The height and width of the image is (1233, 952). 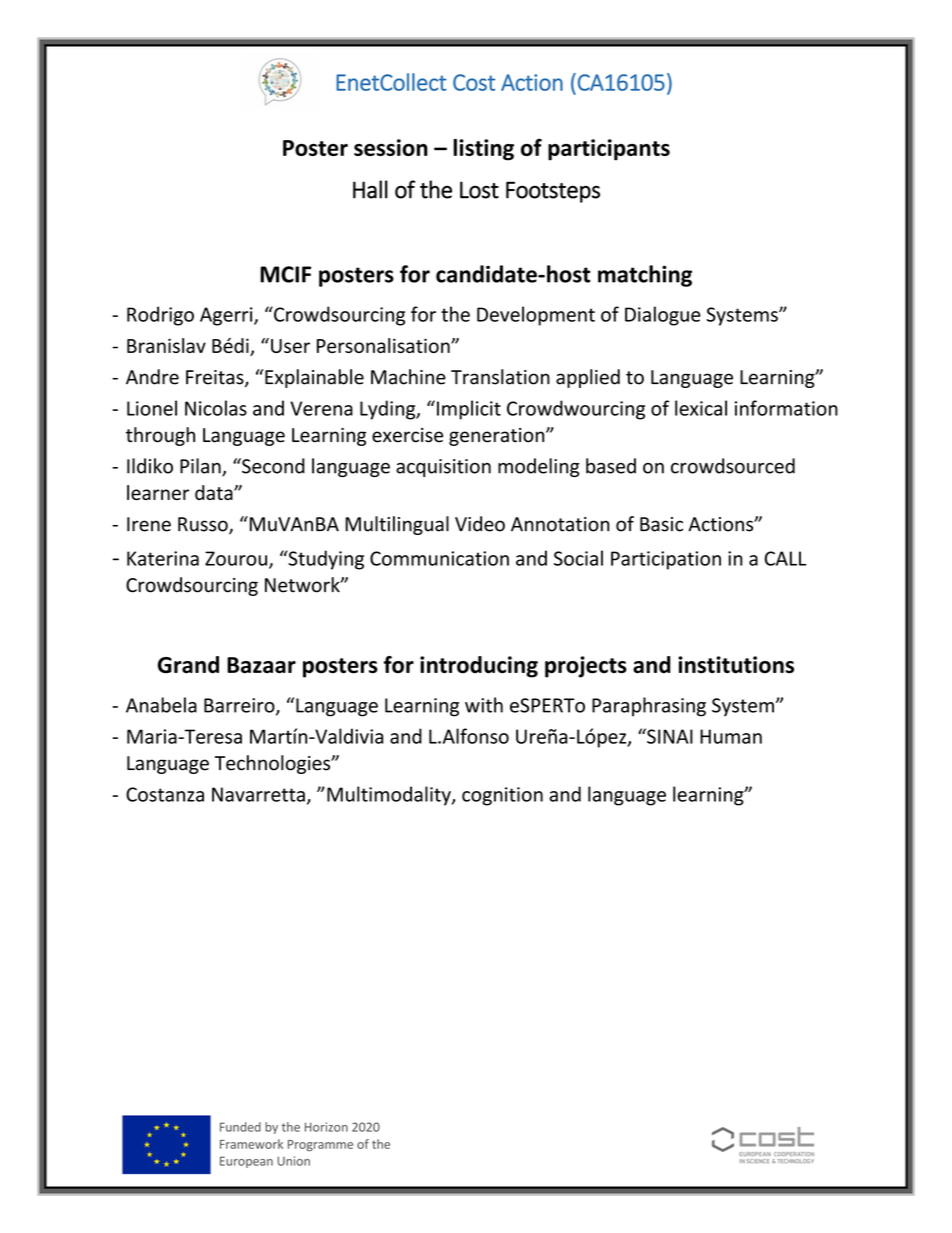 I want to click on Lost, so click(x=479, y=190).
